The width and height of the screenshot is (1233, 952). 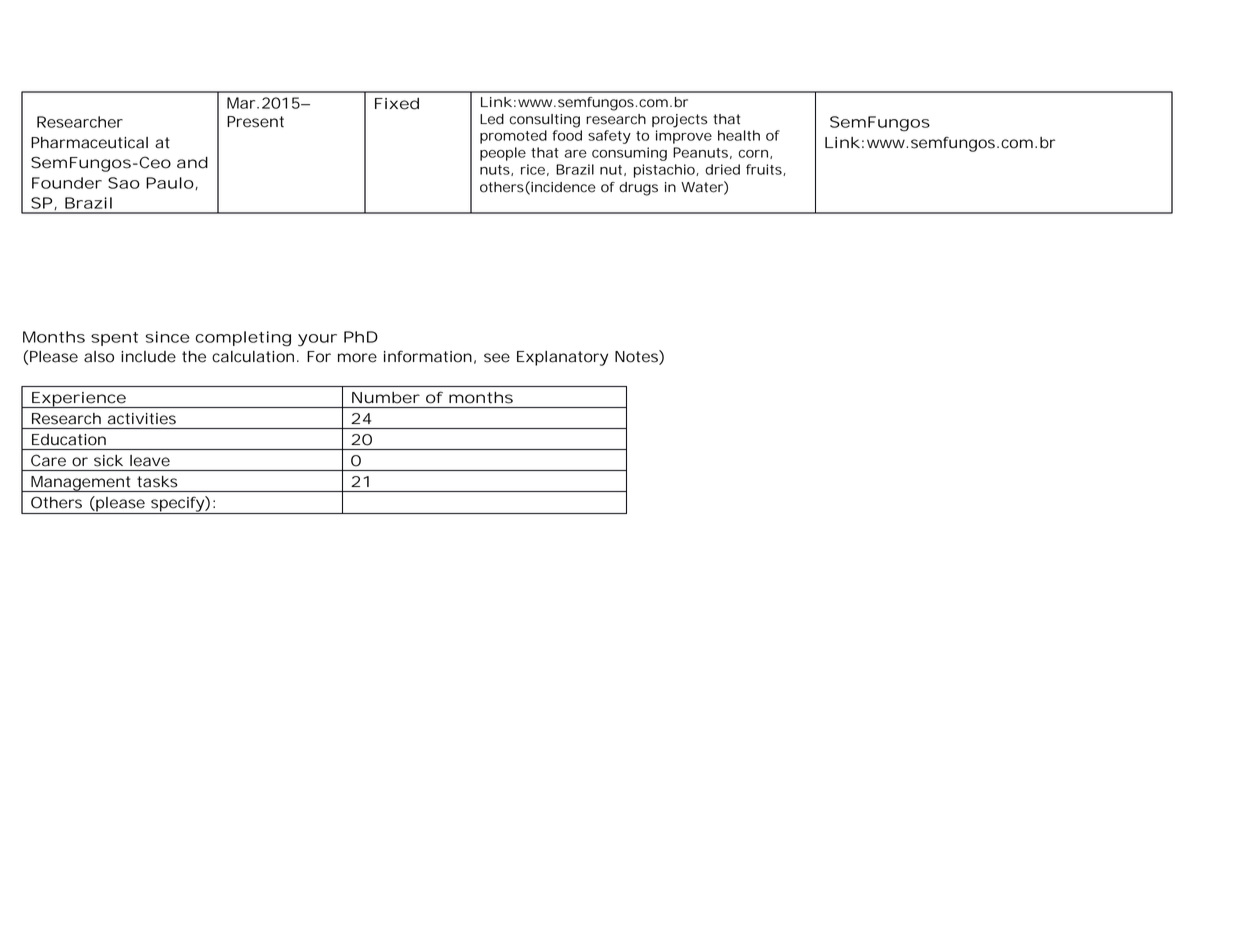 What do you see at coordinates (397, 104) in the screenshot?
I see `Fixed` at bounding box center [397, 104].
